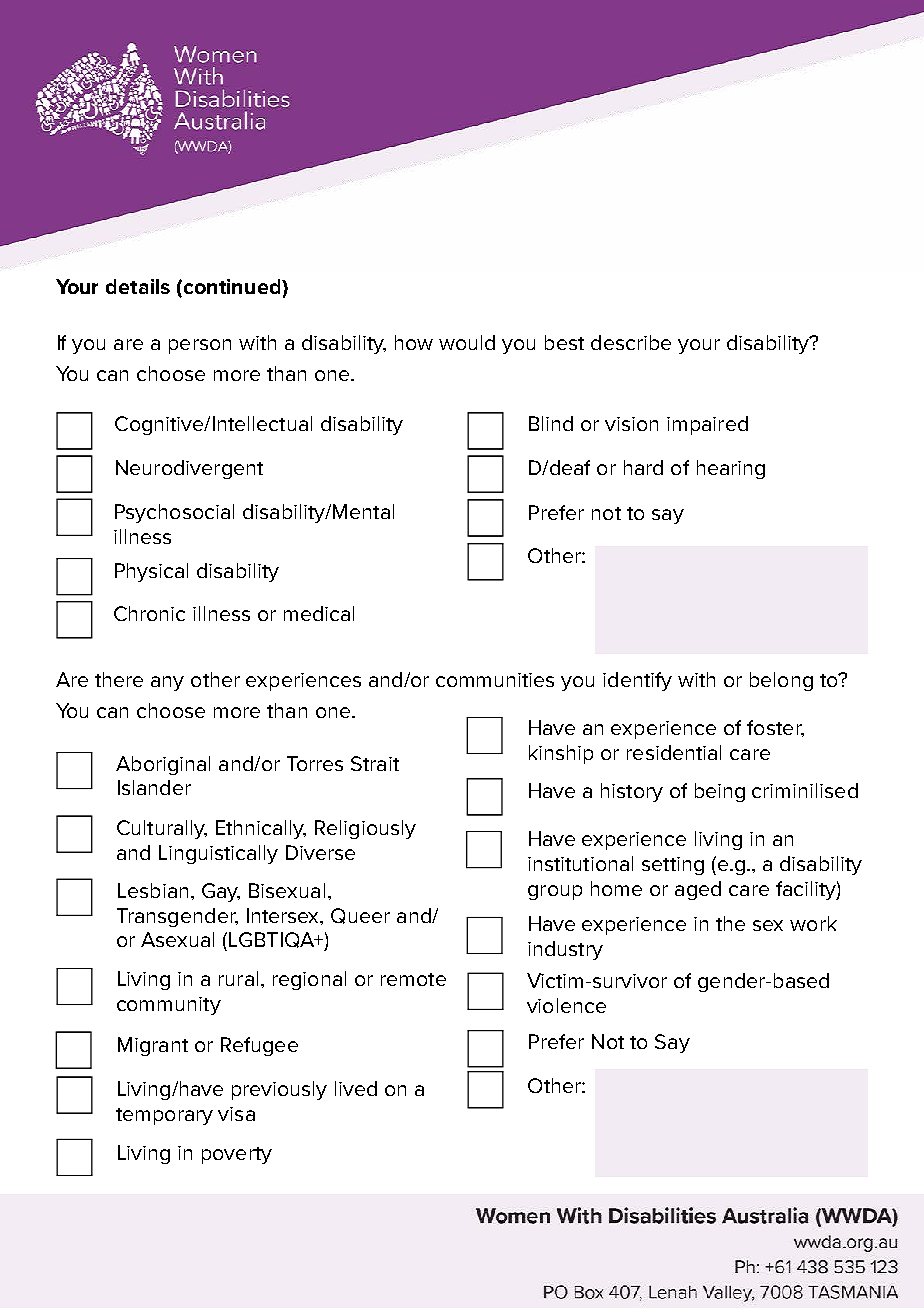 This image has width=924, height=1308. What do you see at coordinates (218, 854) in the image?
I see `Linguistically` at bounding box center [218, 854].
